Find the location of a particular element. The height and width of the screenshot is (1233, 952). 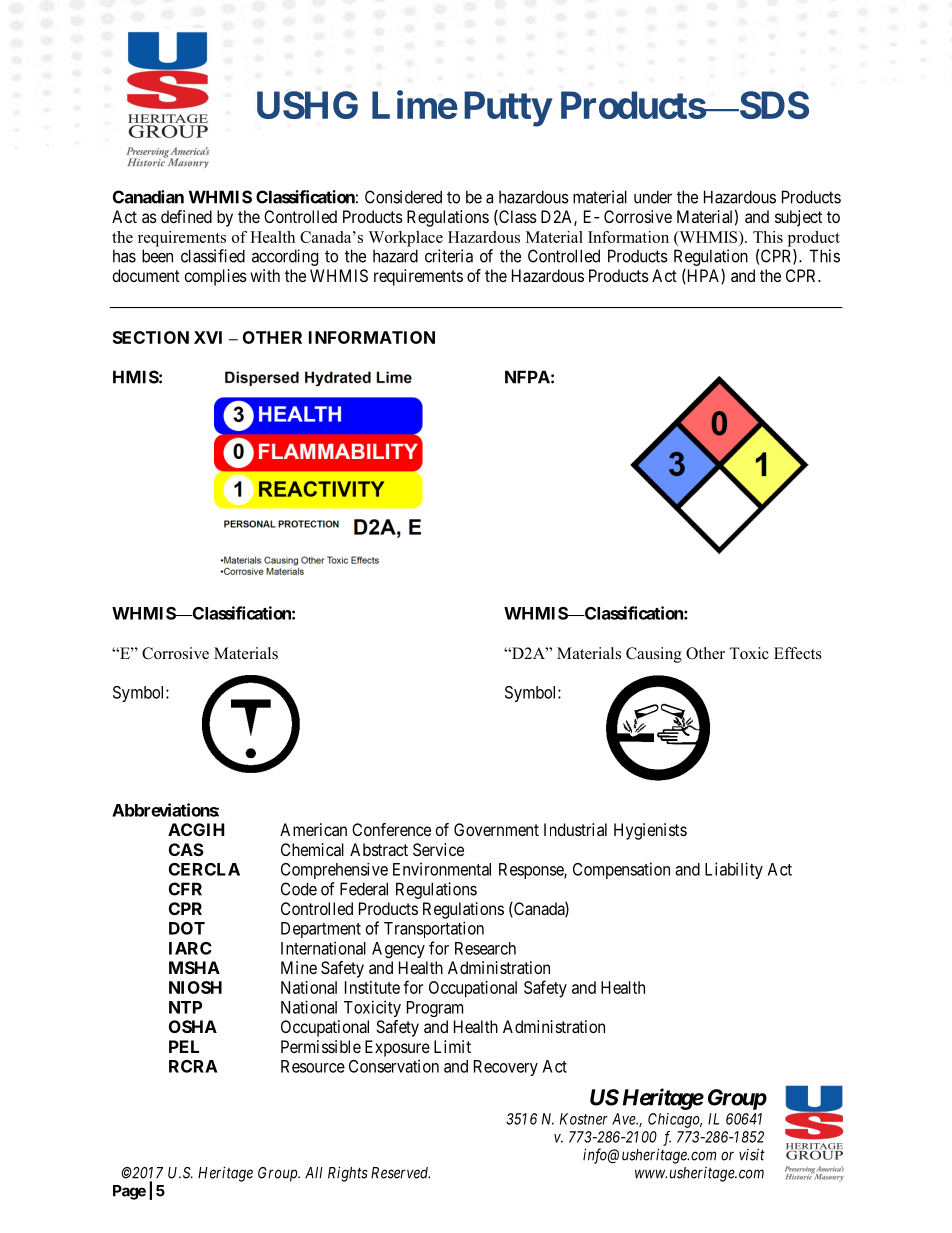

American is located at coordinates (313, 829).
